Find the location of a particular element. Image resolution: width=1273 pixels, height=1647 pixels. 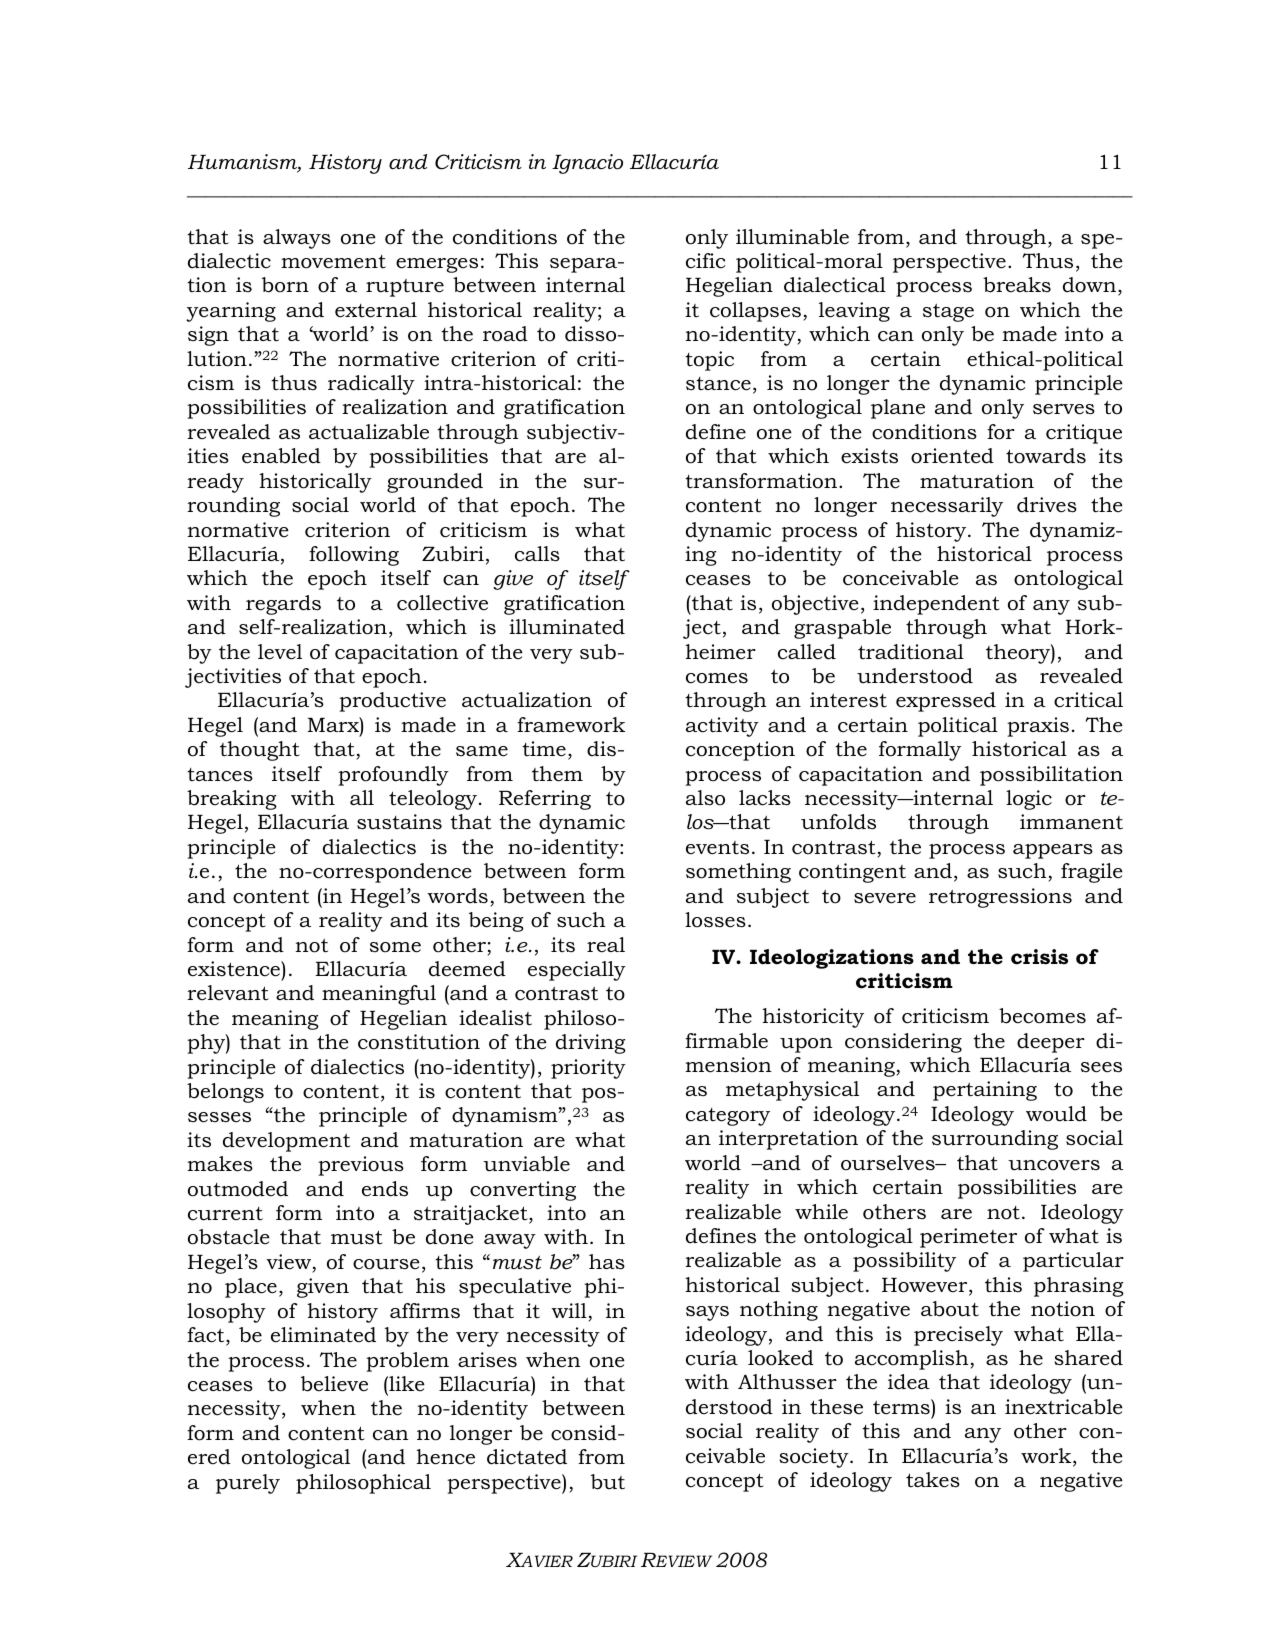

believe is located at coordinates (334, 1384).
